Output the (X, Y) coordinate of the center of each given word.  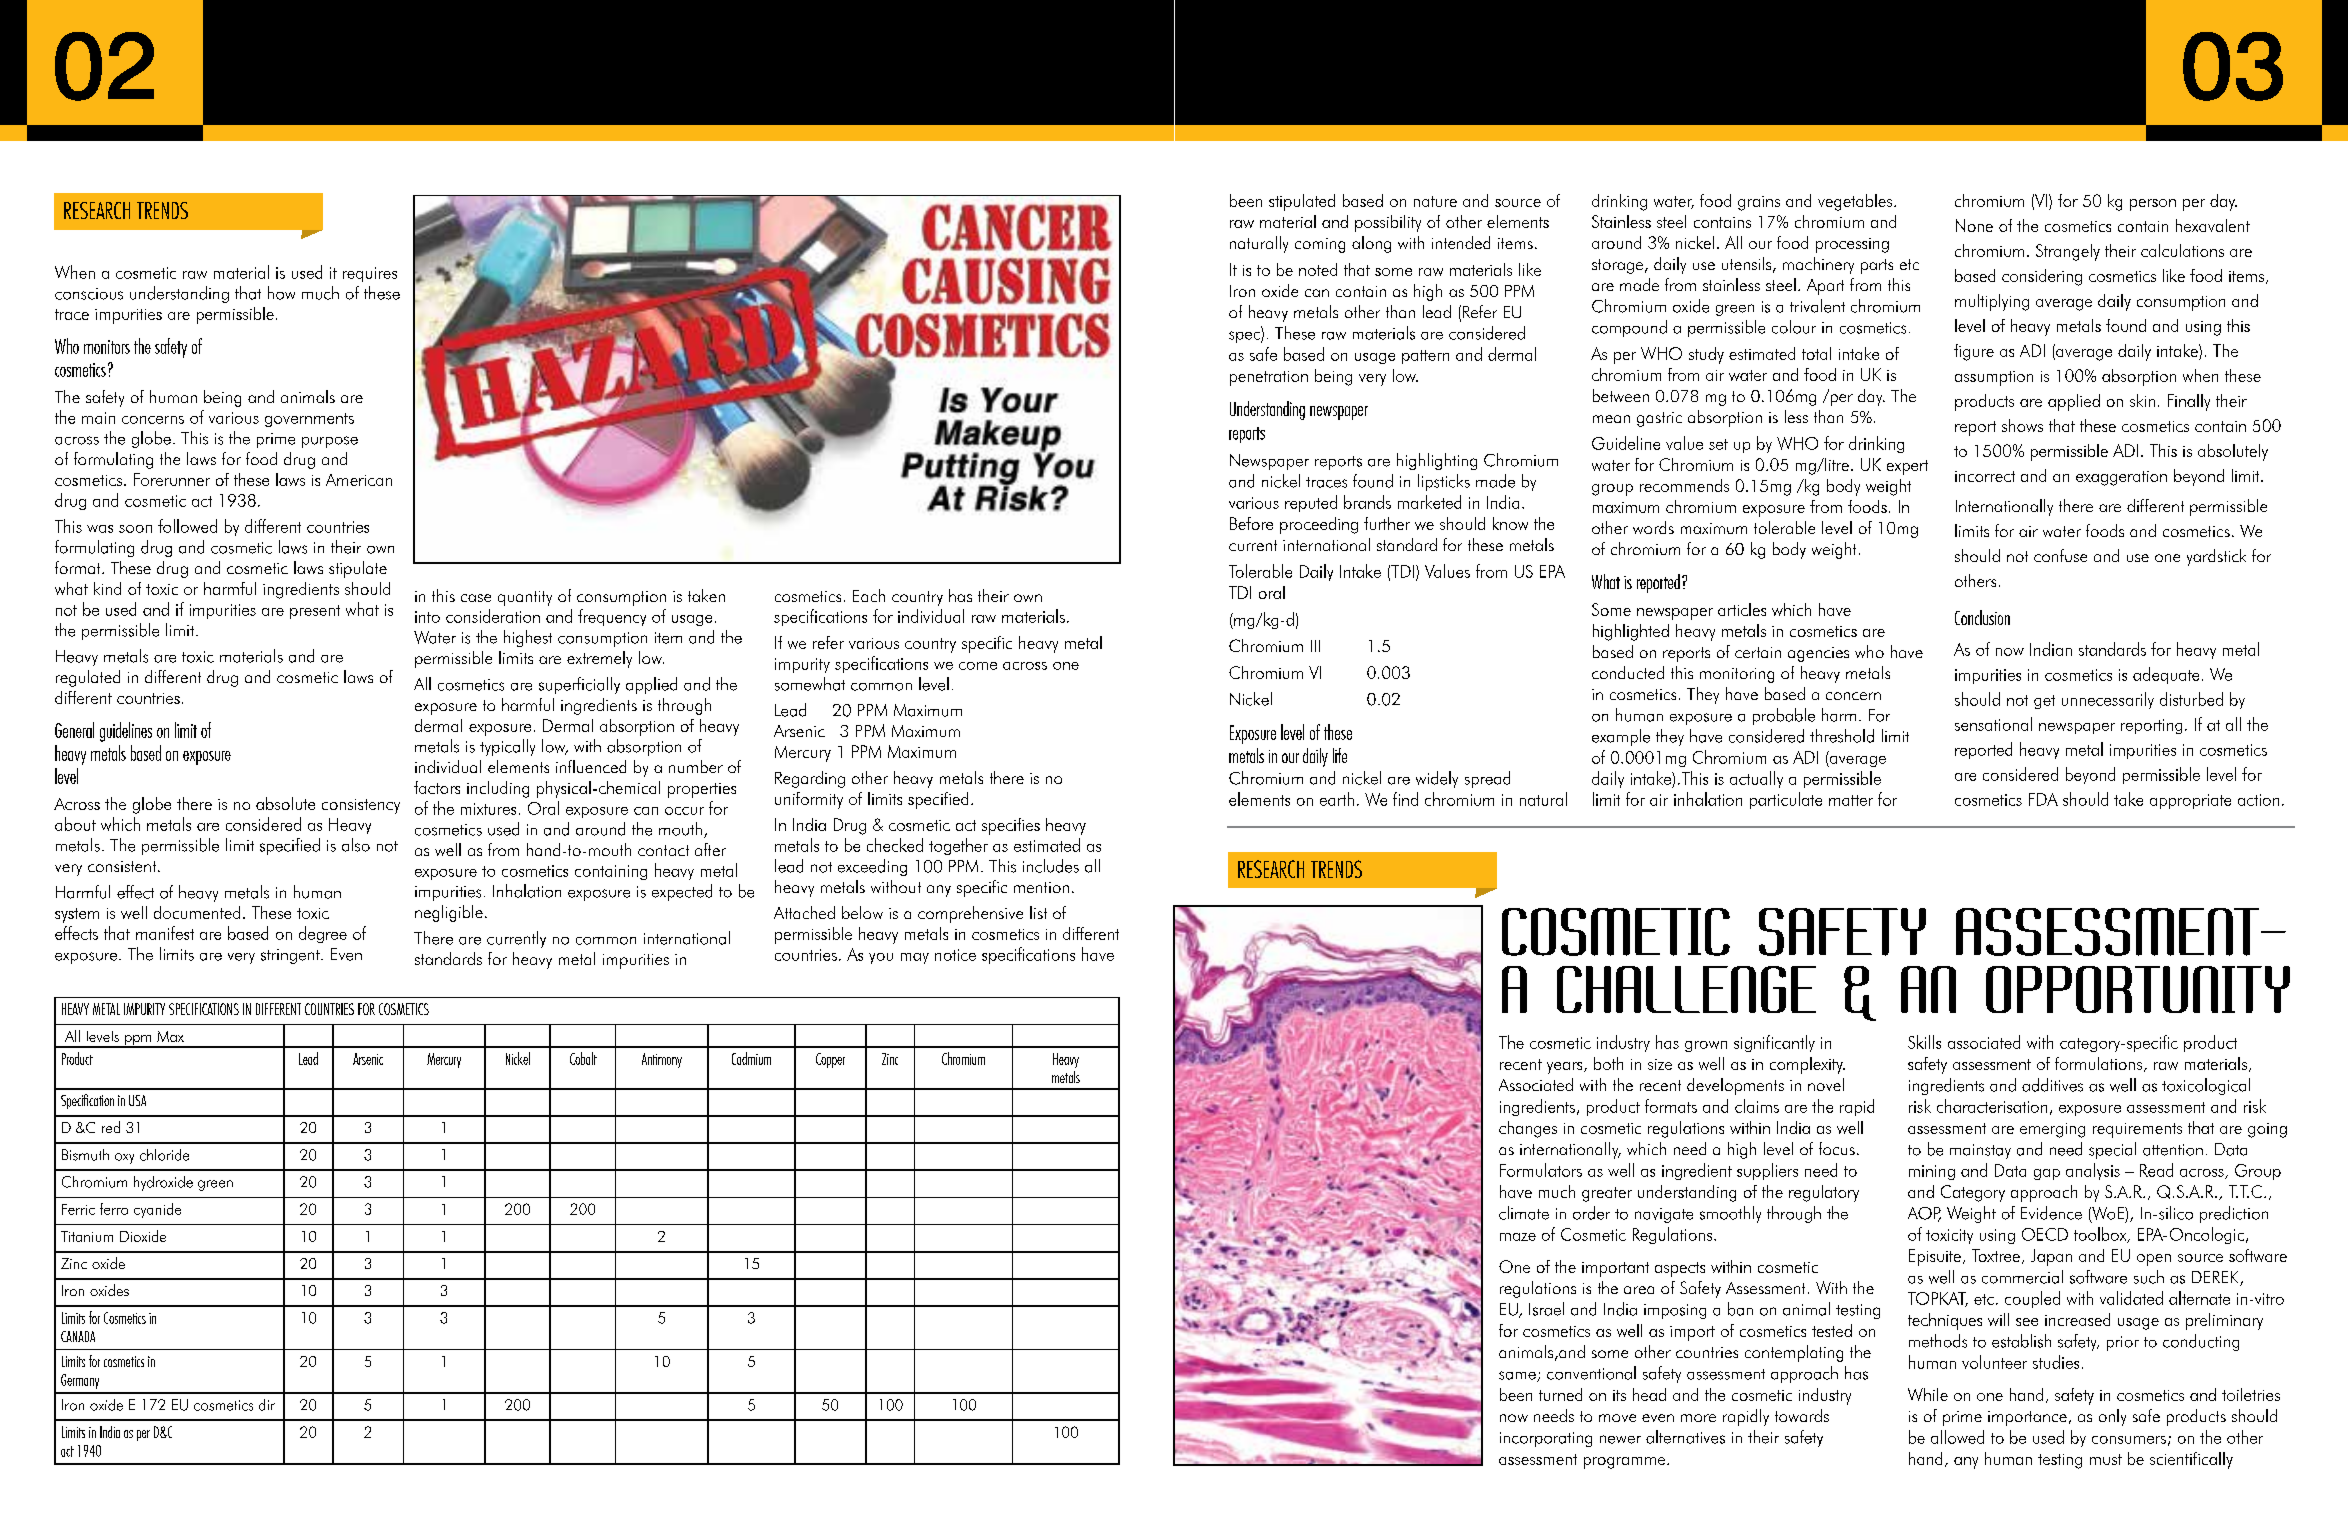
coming (1320, 245)
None (1974, 225)
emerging (2052, 1130)
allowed (1957, 1437)
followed (187, 526)
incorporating (1546, 1439)
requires (370, 274)
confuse (2060, 555)
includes (1051, 866)
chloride (164, 1155)
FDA (2043, 799)
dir (267, 1405)
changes (1528, 1129)
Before (1251, 523)
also (356, 845)
